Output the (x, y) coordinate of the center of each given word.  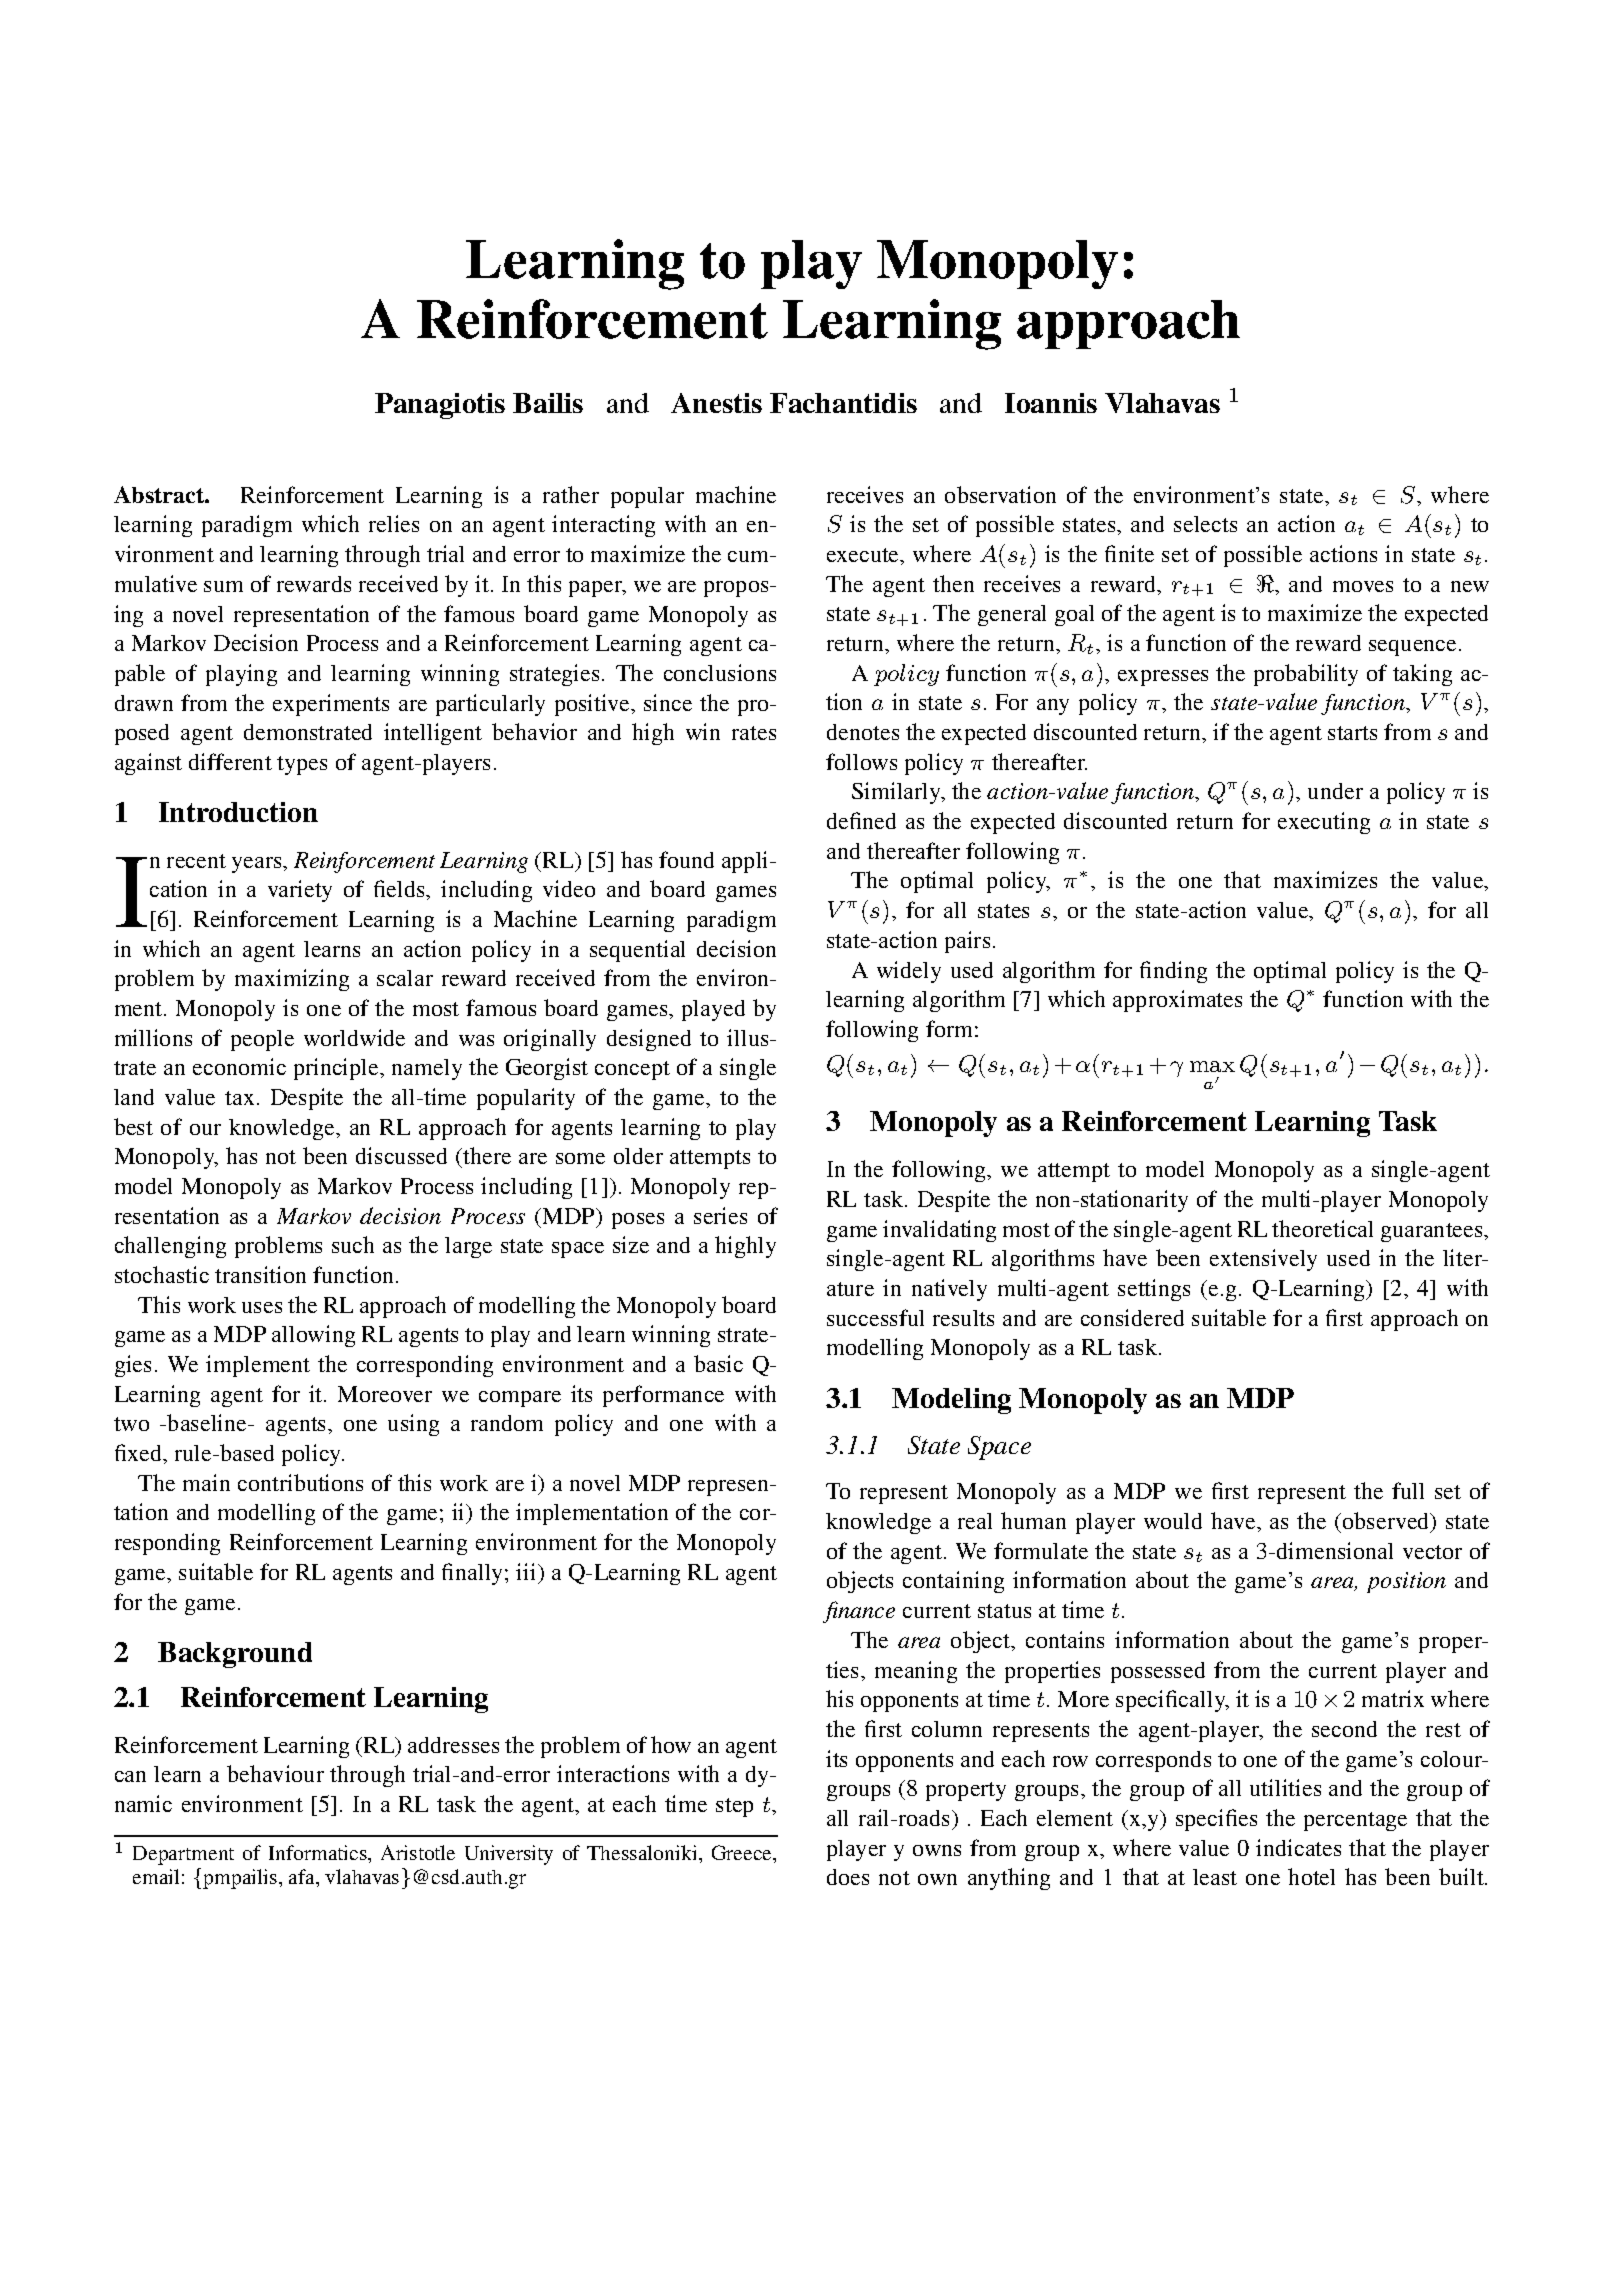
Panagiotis (440, 406)
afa (303, 1876)
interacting (603, 526)
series (720, 1215)
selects (1205, 524)
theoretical (1322, 1228)
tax (239, 1098)
